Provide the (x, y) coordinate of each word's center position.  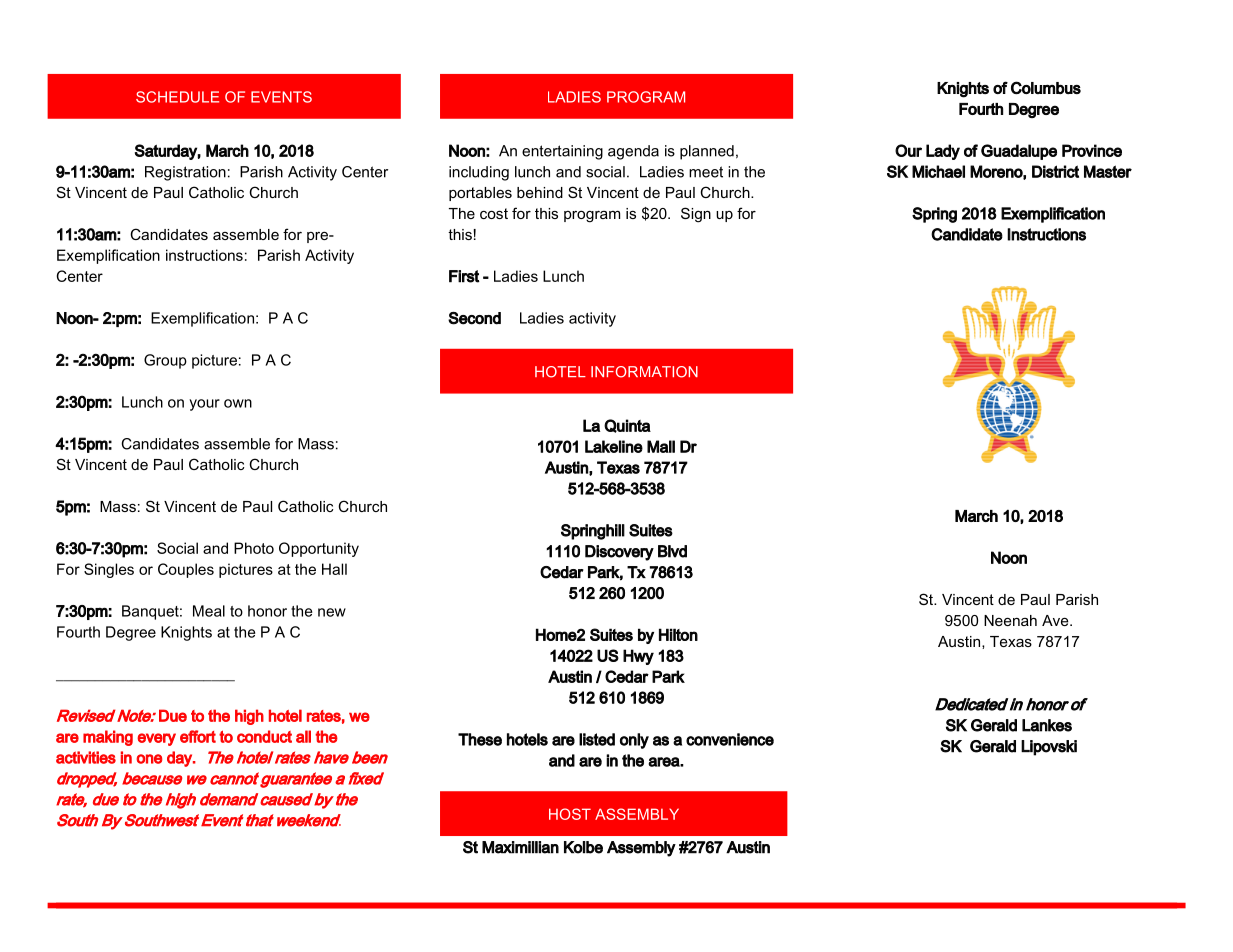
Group (165, 361)
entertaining (562, 152)
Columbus (1046, 87)
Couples (186, 570)
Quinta (627, 426)
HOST (570, 814)
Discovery (619, 553)
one (149, 759)
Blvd (672, 551)
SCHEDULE (177, 97)
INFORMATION (644, 372)
